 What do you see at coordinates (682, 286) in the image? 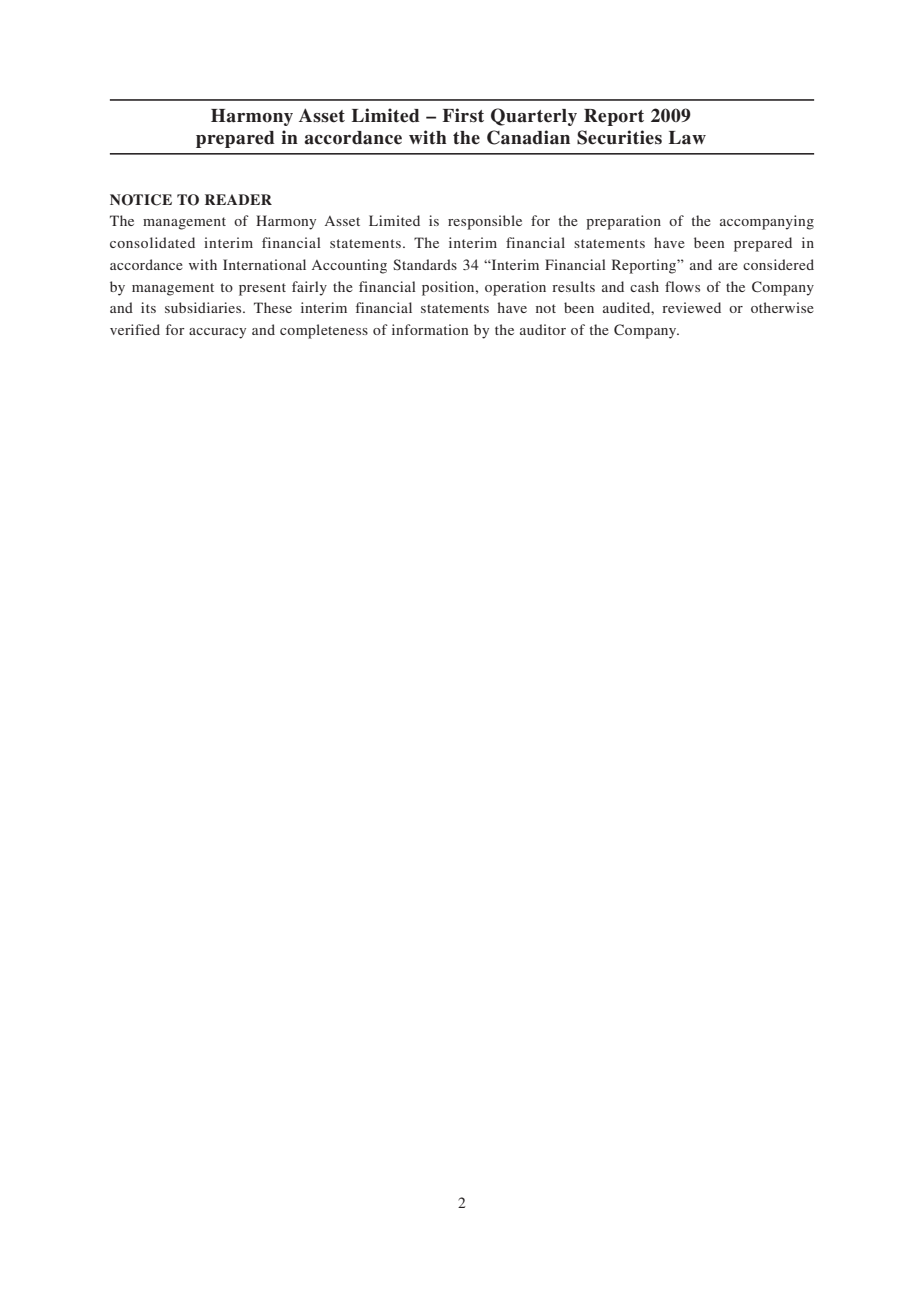
I see `flows` at bounding box center [682, 286].
